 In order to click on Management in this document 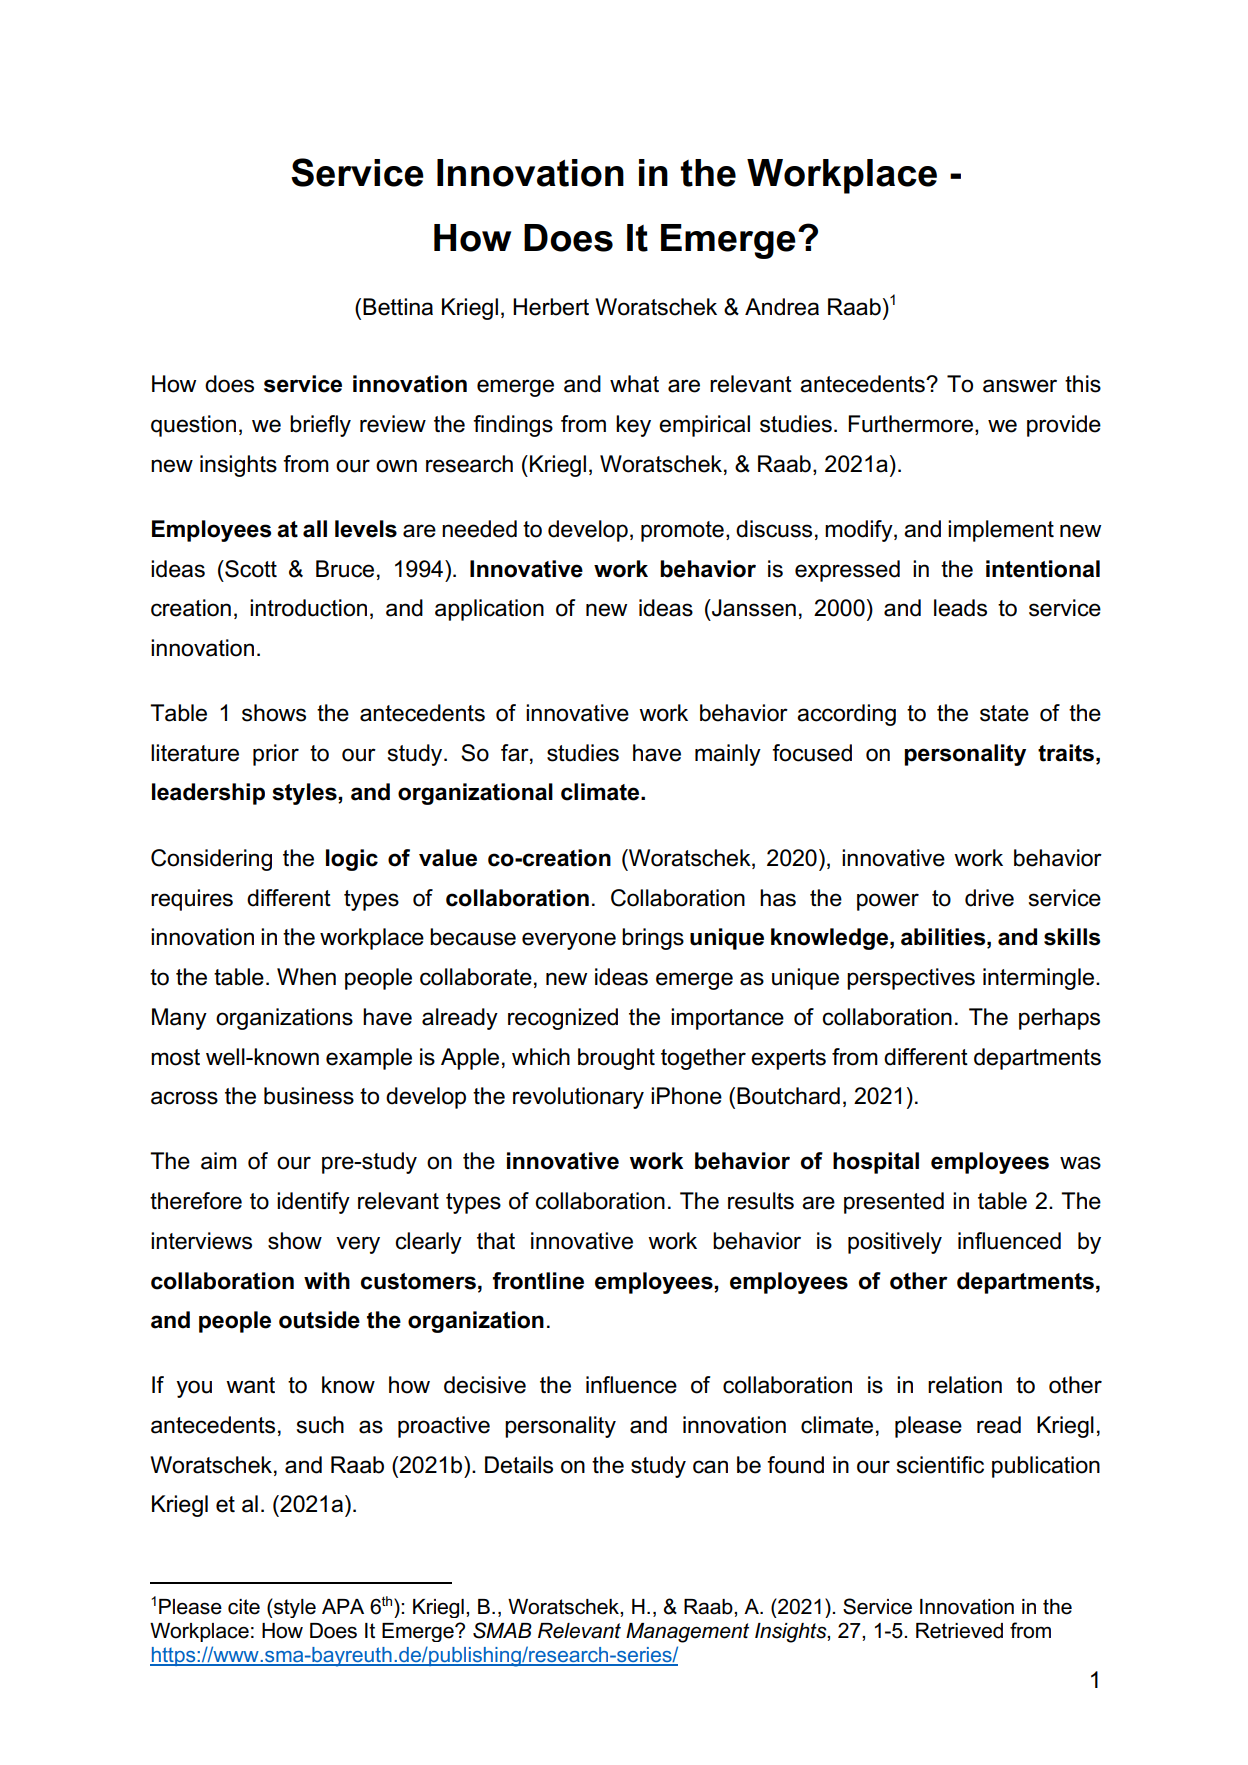, I will do `click(687, 1633)`.
